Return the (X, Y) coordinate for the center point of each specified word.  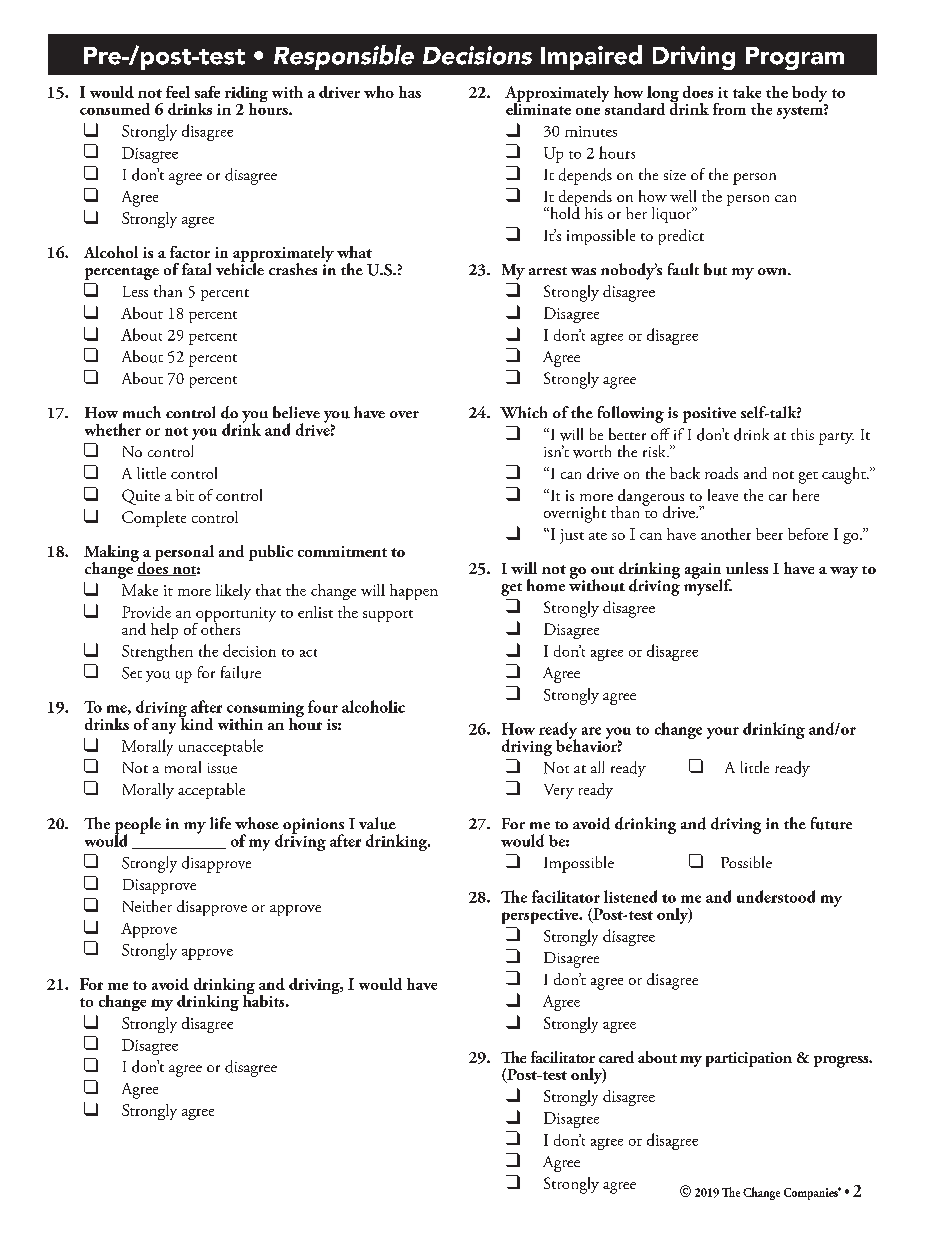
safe (207, 92)
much (142, 412)
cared (616, 1057)
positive (709, 415)
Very (559, 791)
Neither (147, 906)
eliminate (538, 107)
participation (749, 1059)
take (747, 92)
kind (196, 722)
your (723, 733)
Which (523, 412)
